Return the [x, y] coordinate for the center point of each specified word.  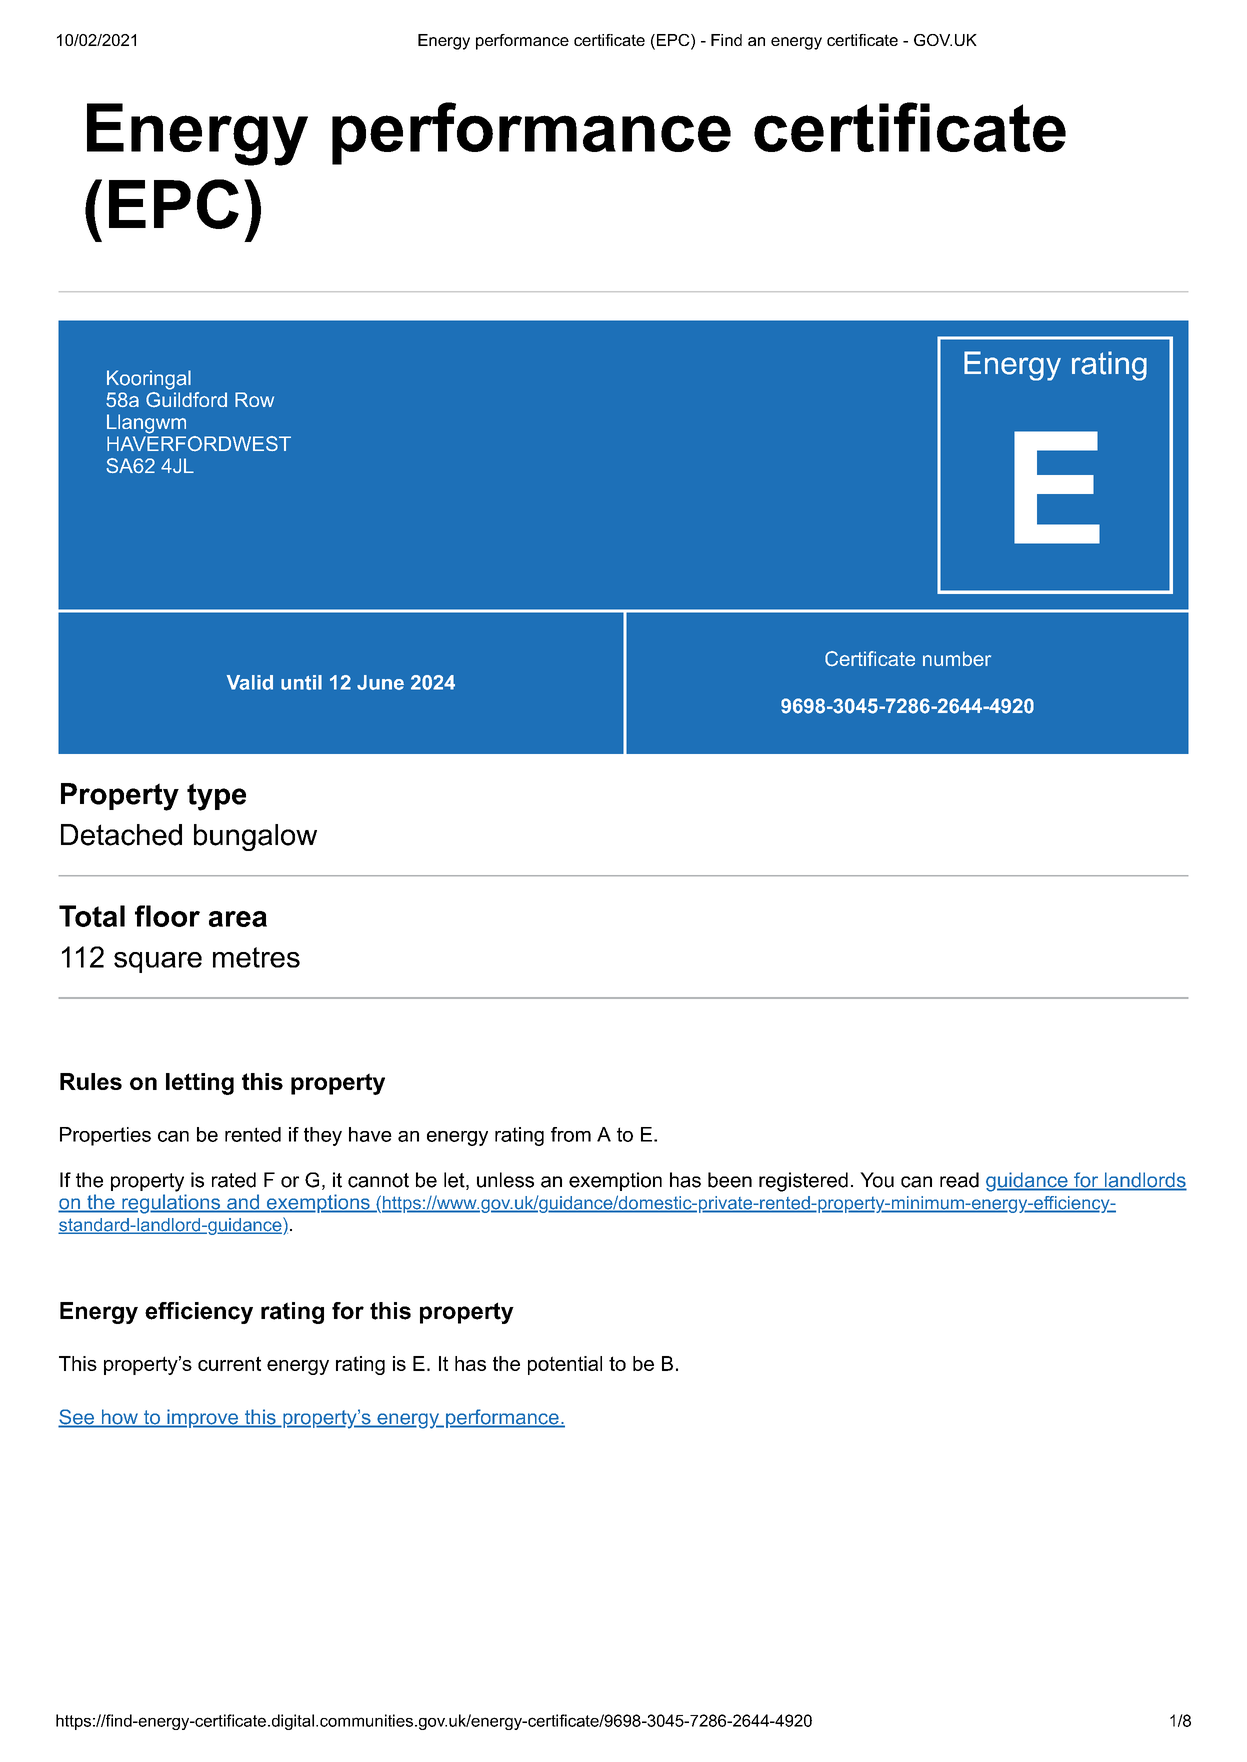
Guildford [186, 399]
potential [565, 1365]
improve [202, 1418]
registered [803, 1182]
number [957, 658]
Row [254, 399]
